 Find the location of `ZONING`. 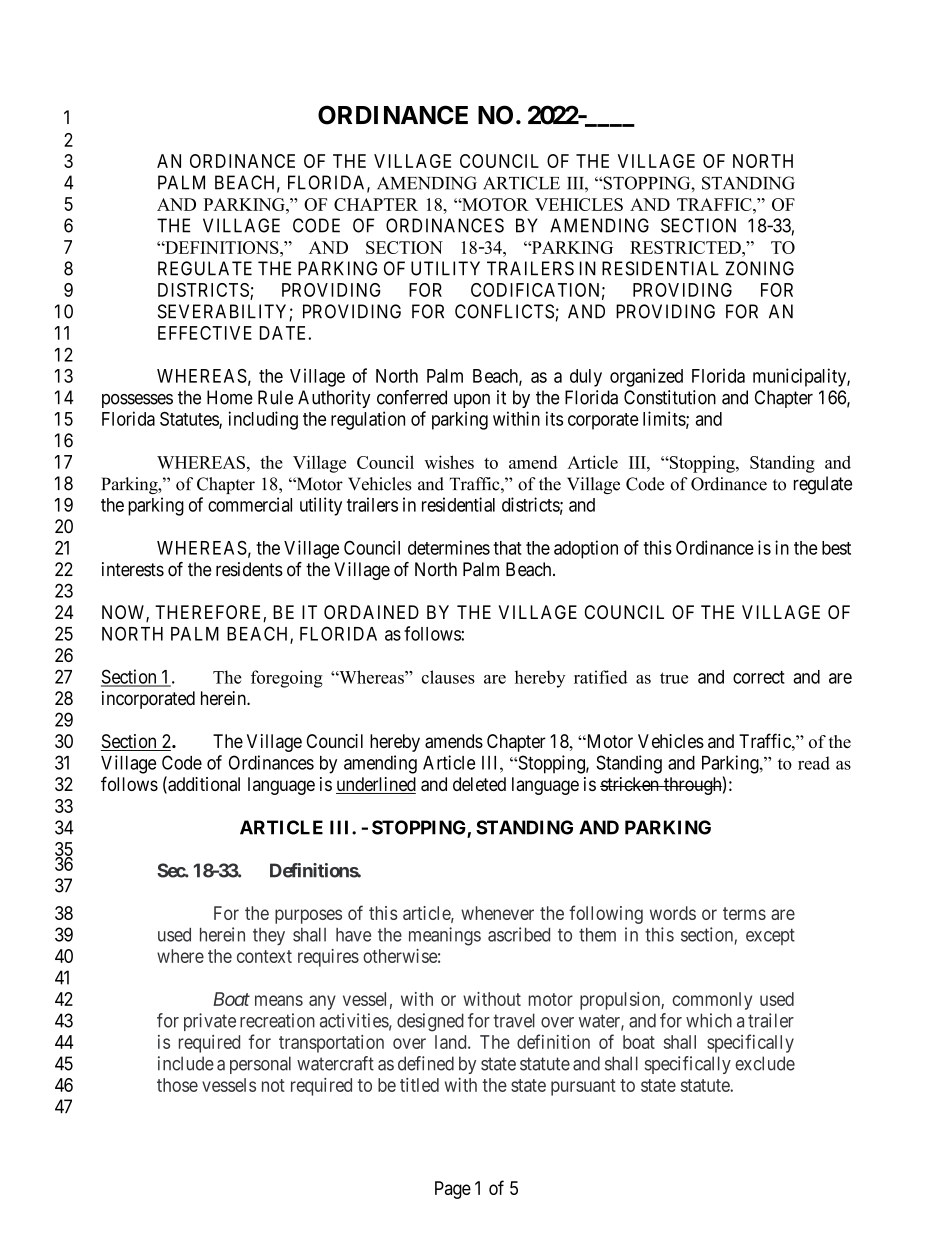

ZONING is located at coordinates (759, 268).
